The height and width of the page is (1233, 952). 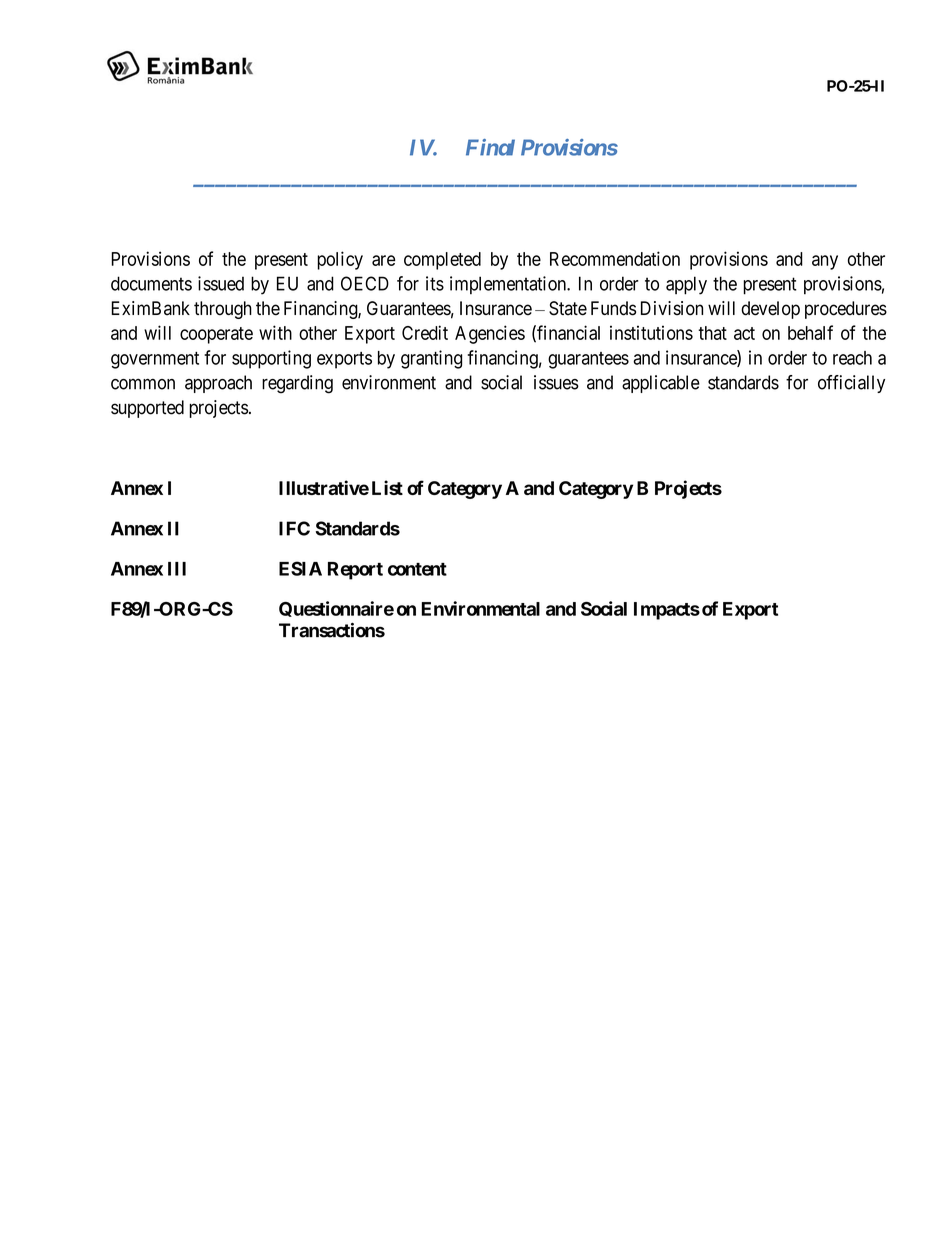 What do you see at coordinates (851, 384) in the page?
I see `officially` at bounding box center [851, 384].
